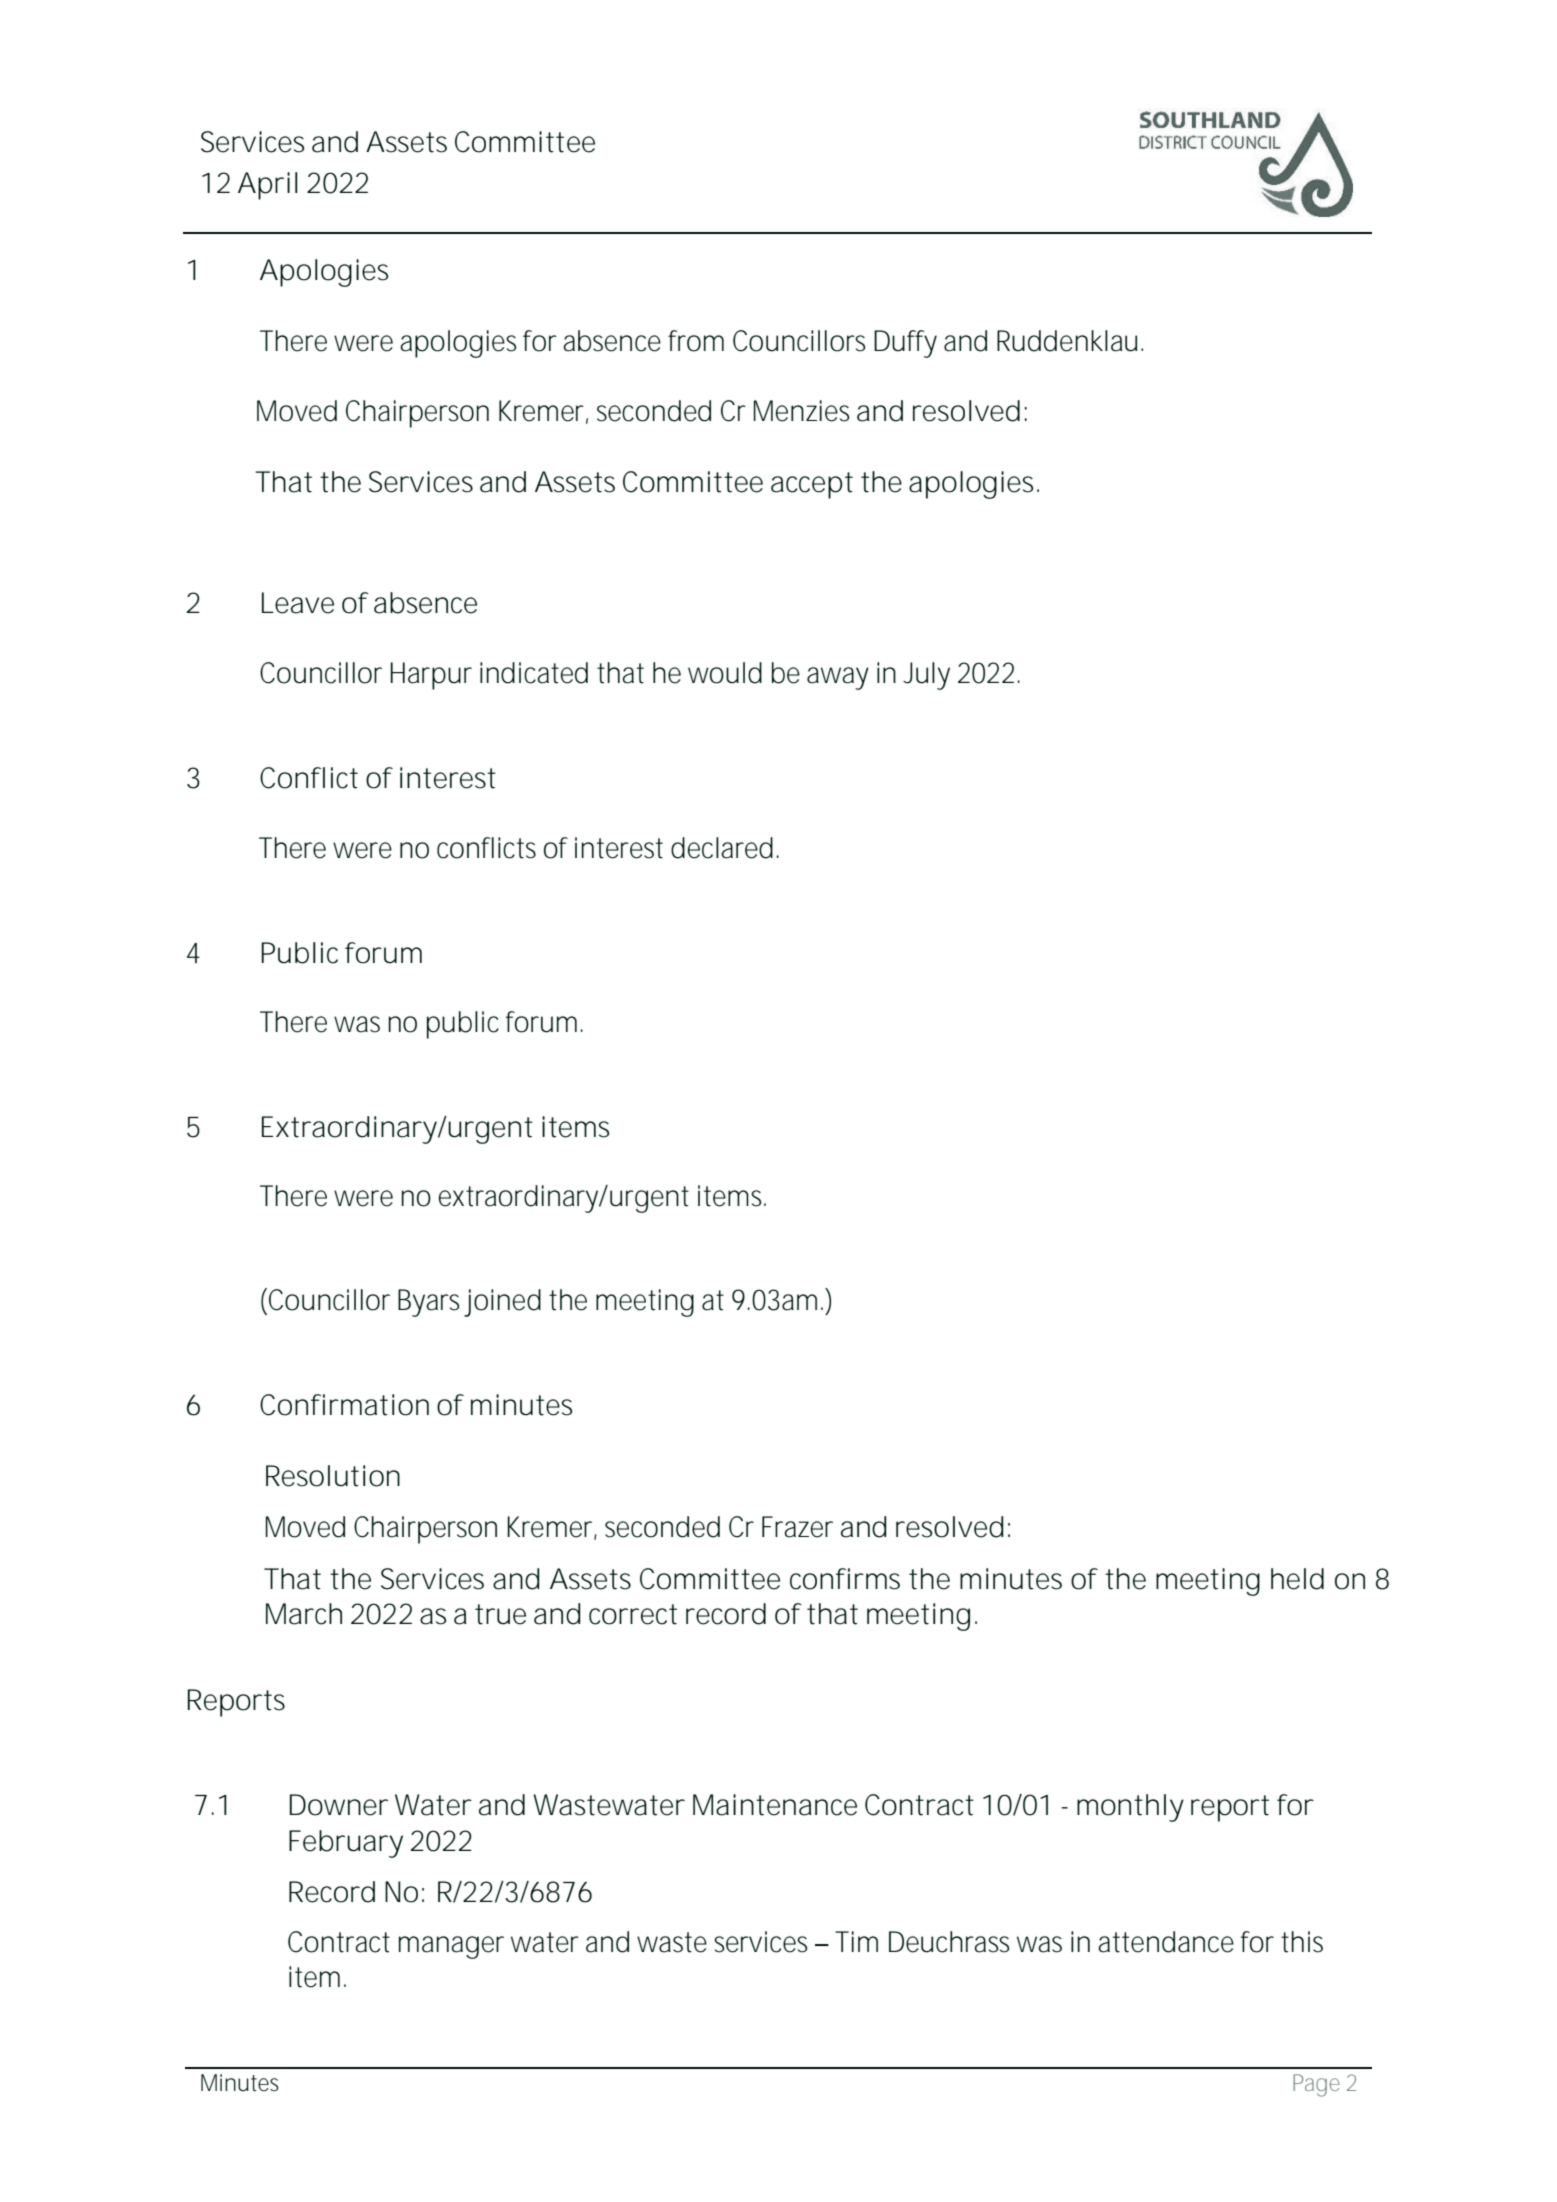 The image size is (1557, 2202). Describe the element at coordinates (268, 186) in the page. I see `April` at that location.
